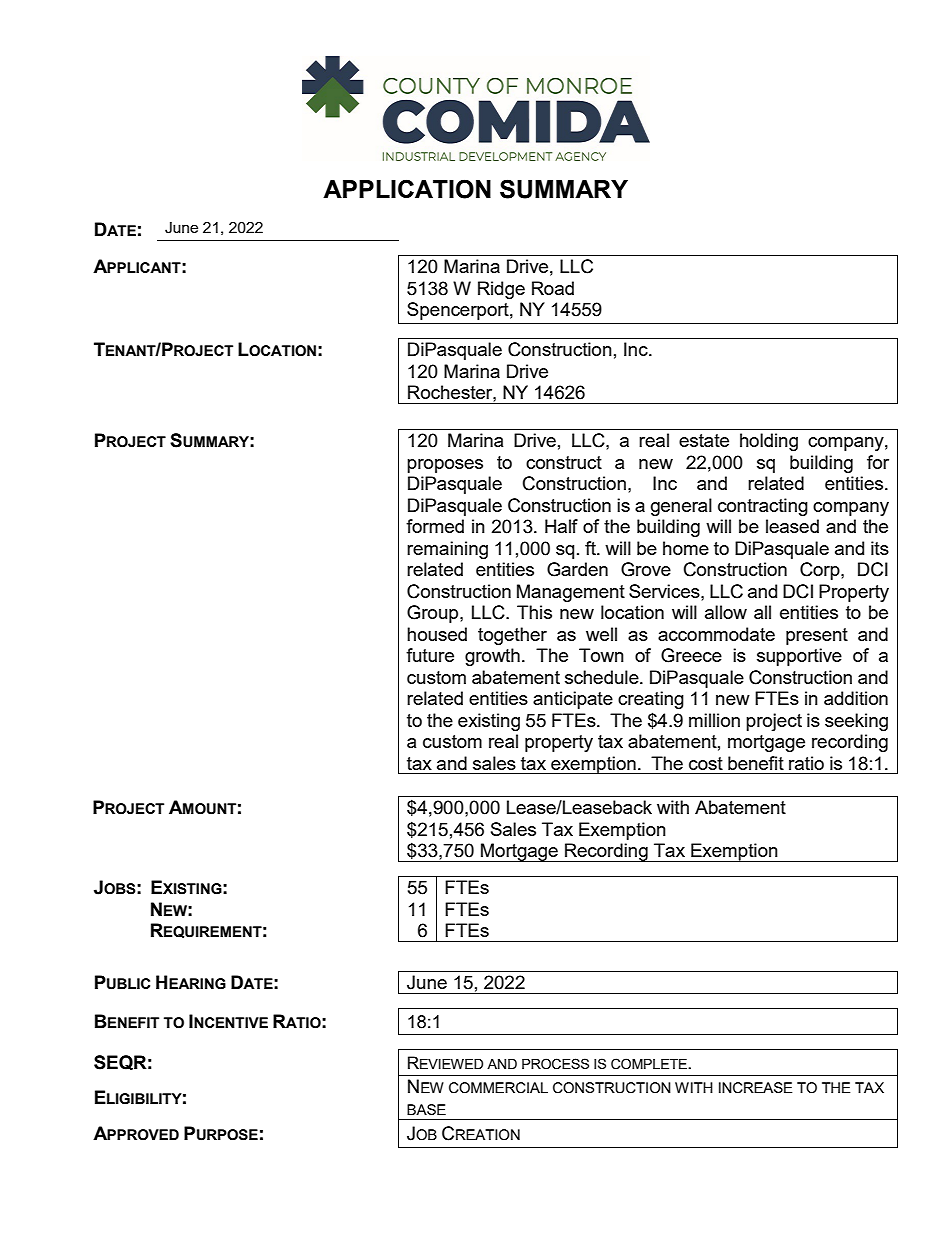 The width and height of the page is (952, 1233). Describe the element at coordinates (498, 1088) in the page. I see `COMMERCIAL` at that location.
